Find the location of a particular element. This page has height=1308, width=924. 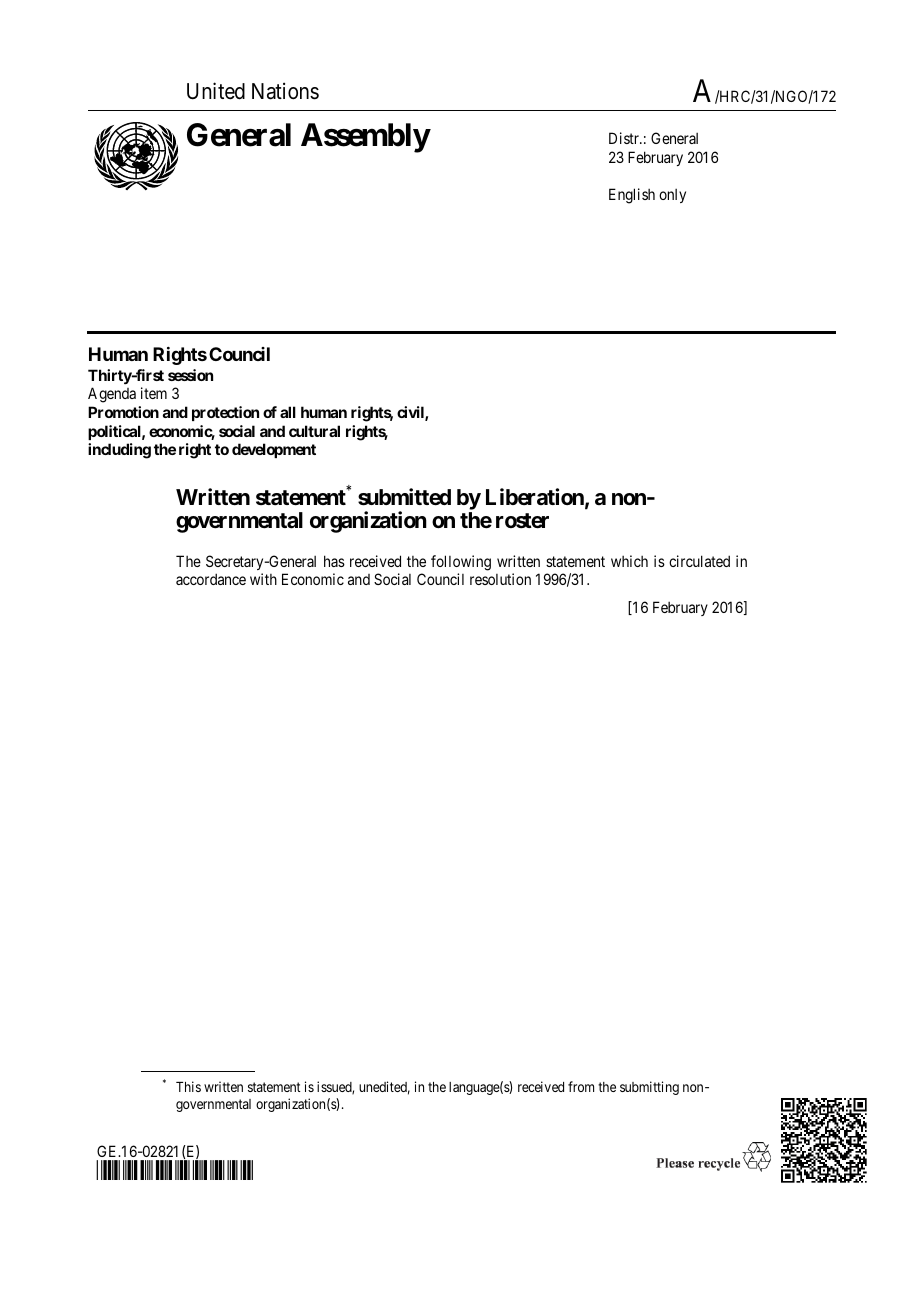

This is located at coordinates (188, 1086).
